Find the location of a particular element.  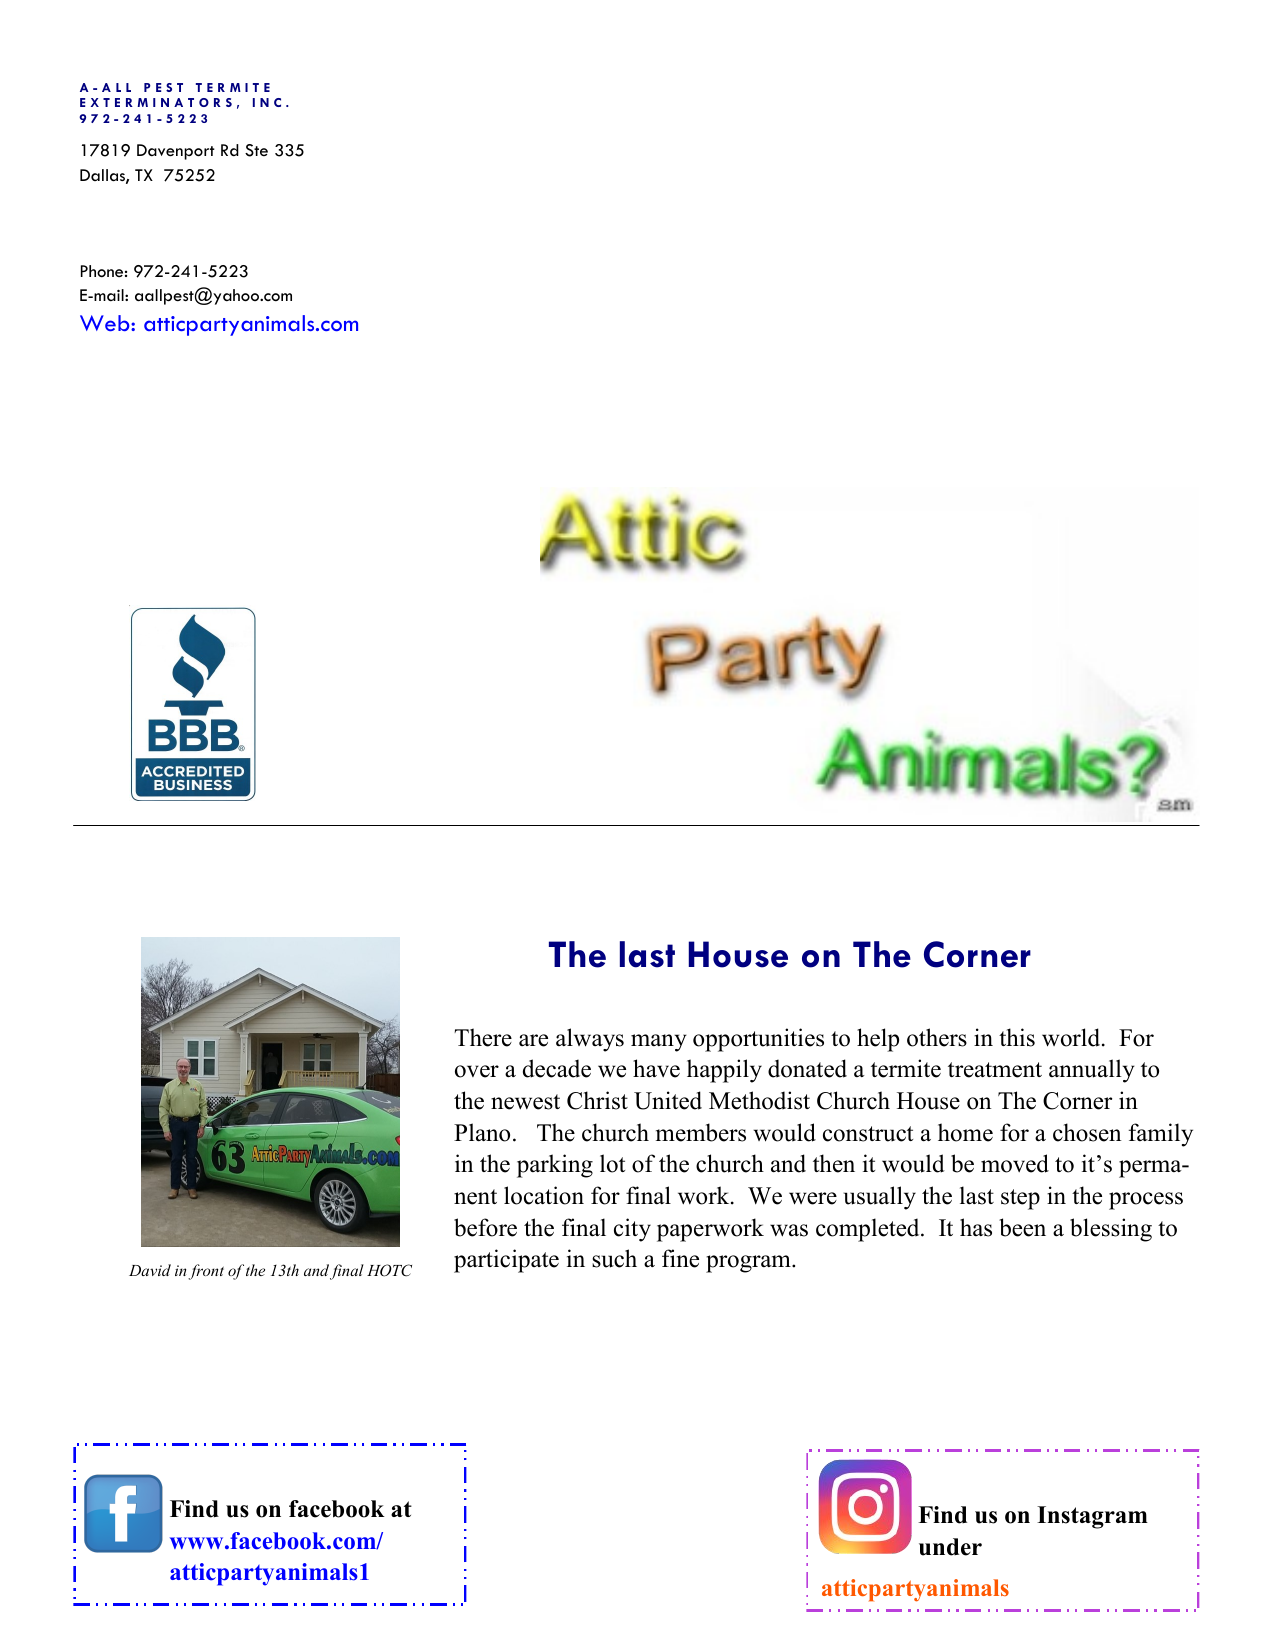

are is located at coordinates (533, 1040).
